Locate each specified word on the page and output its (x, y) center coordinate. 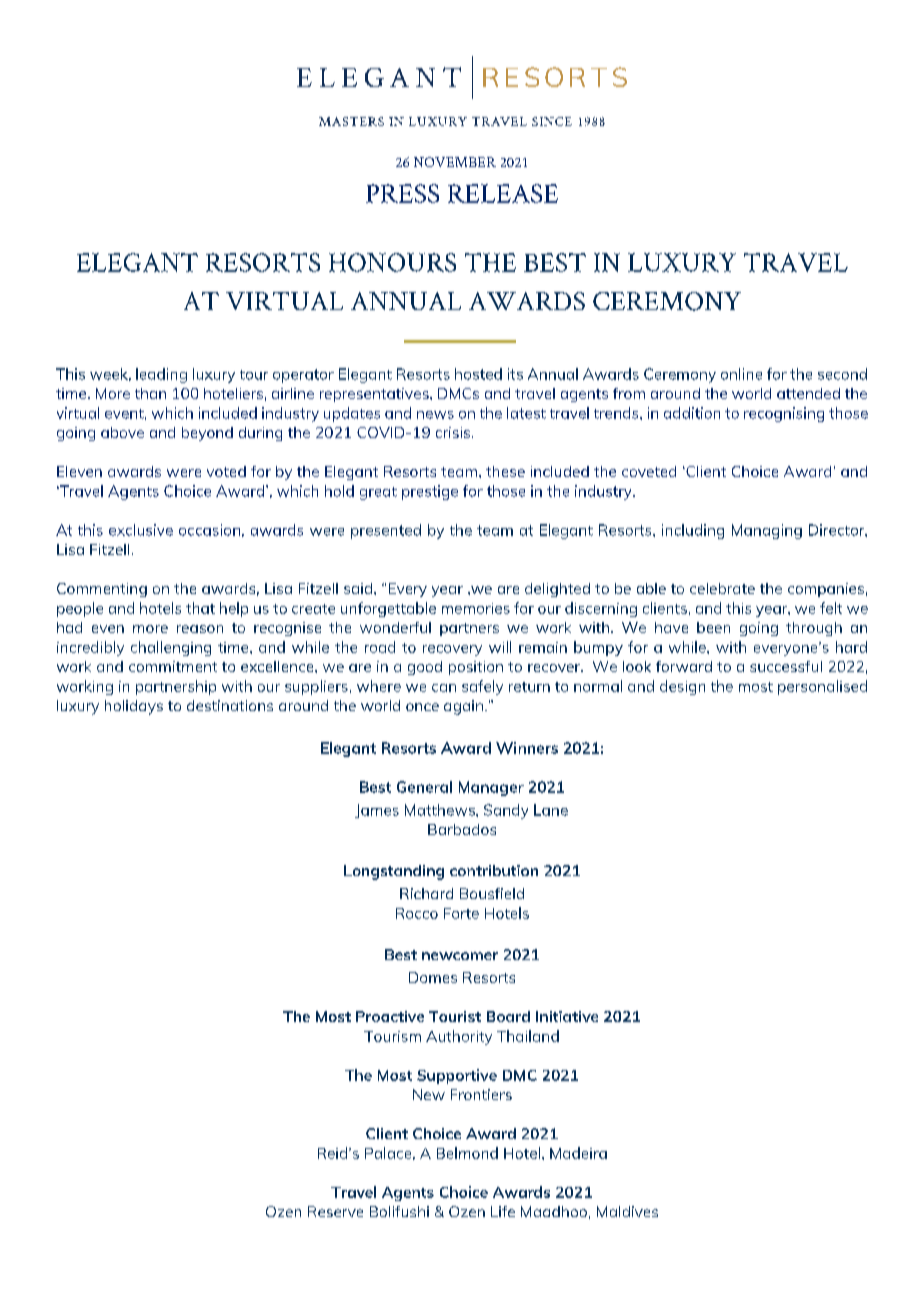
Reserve (335, 1211)
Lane (551, 810)
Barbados (462, 829)
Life (503, 1211)
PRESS (402, 193)
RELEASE (503, 193)
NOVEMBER (455, 162)
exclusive (141, 530)
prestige (430, 492)
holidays (134, 707)
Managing (767, 531)
